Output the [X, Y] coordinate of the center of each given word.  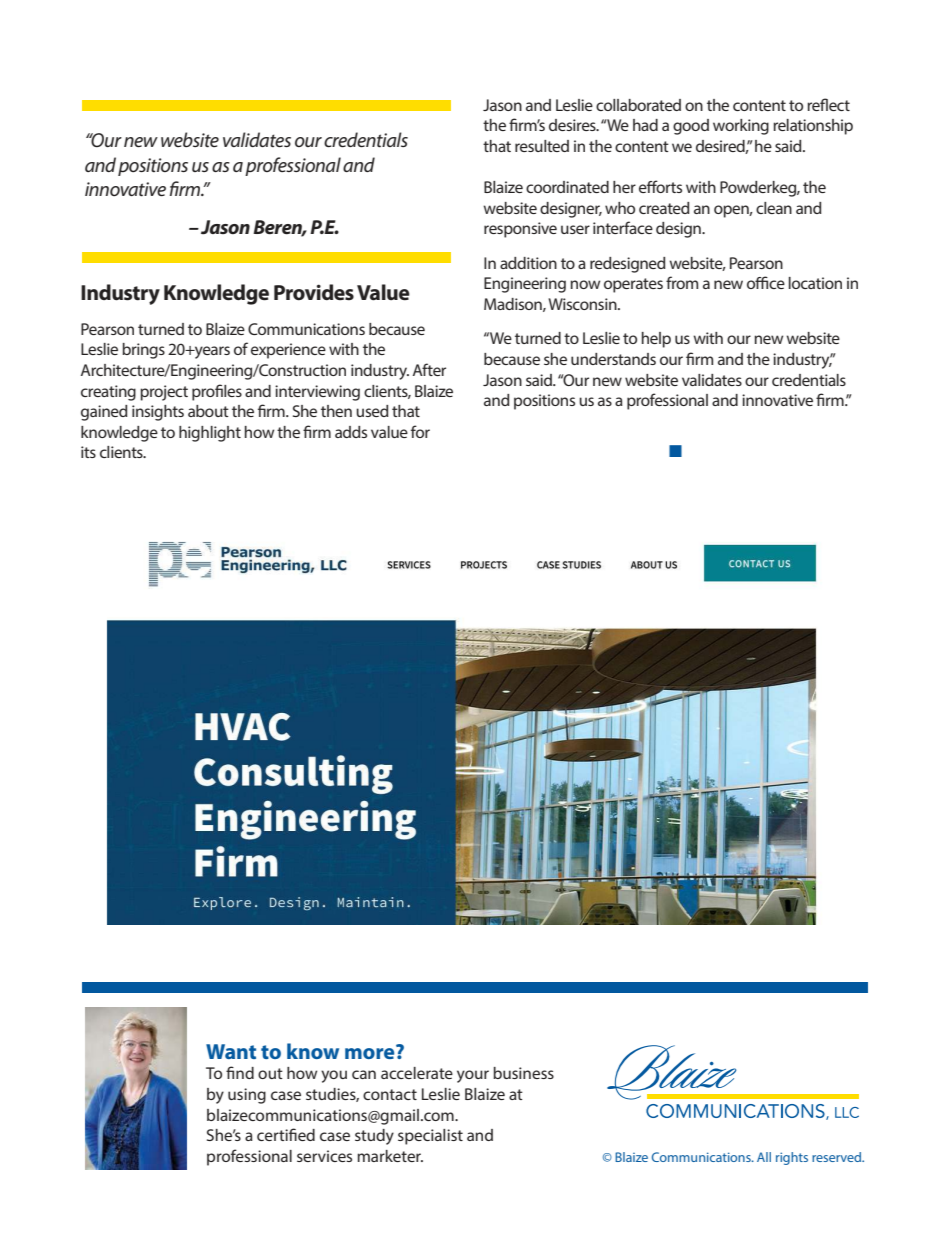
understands [613, 359]
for [420, 431]
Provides [314, 292]
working [741, 127]
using [247, 1096]
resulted [542, 146]
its [88, 452]
